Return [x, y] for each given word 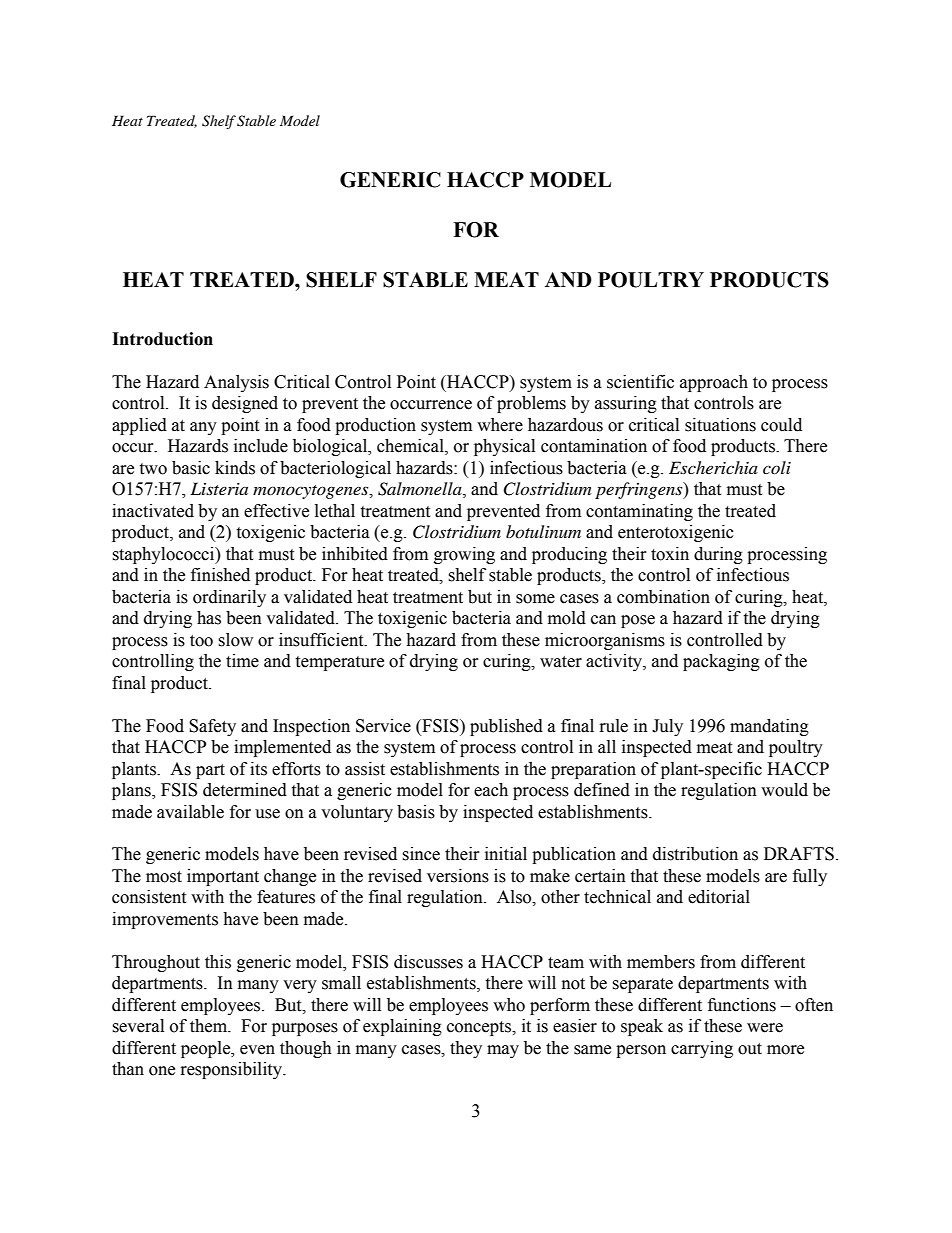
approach [714, 383]
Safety [212, 727]
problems [531, 404]
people [207, 1049]
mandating [769, 727]
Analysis [236, 383]
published [506, 727]
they [466, 1049]
